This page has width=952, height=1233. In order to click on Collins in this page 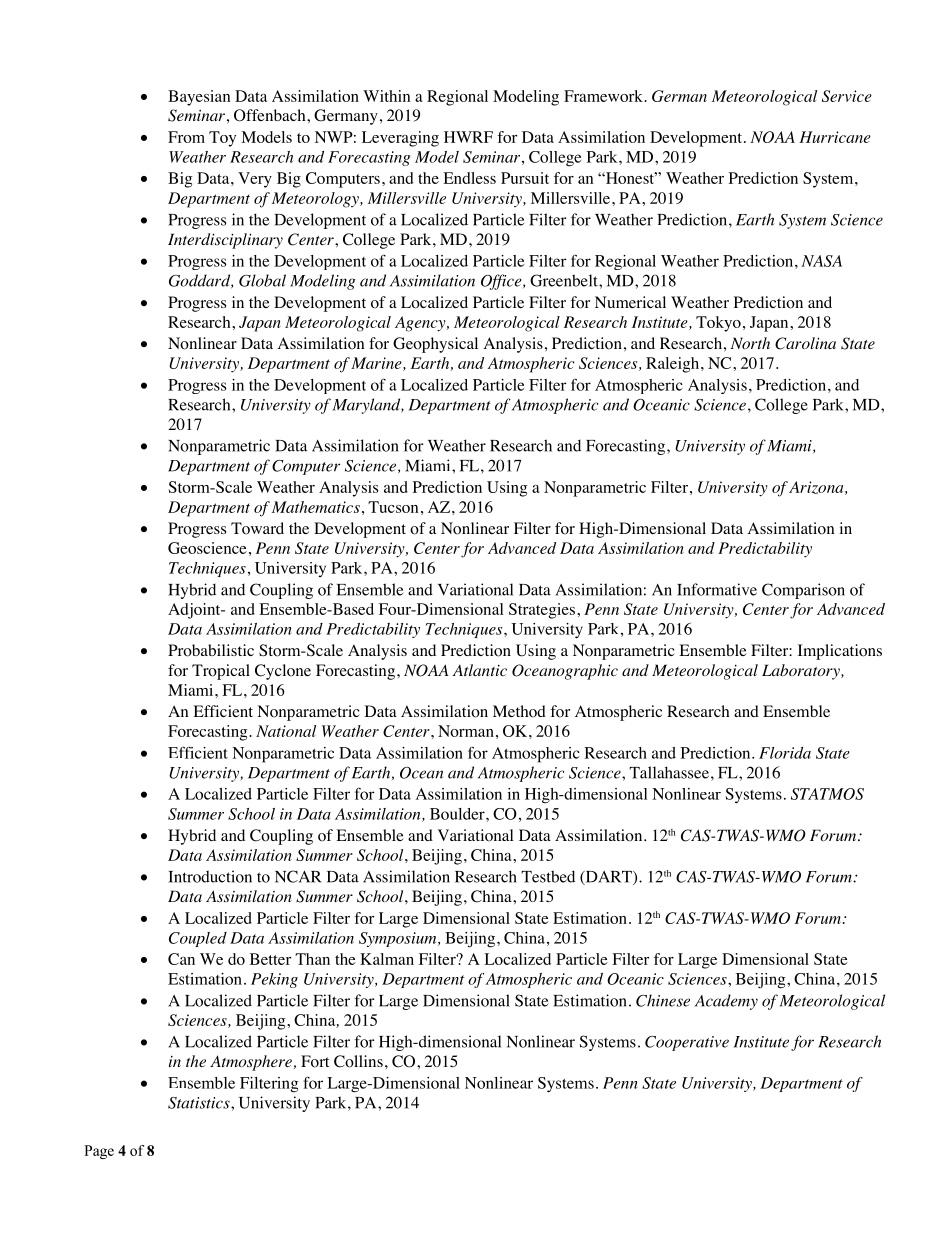, I will do `click(358, 1061)`.
